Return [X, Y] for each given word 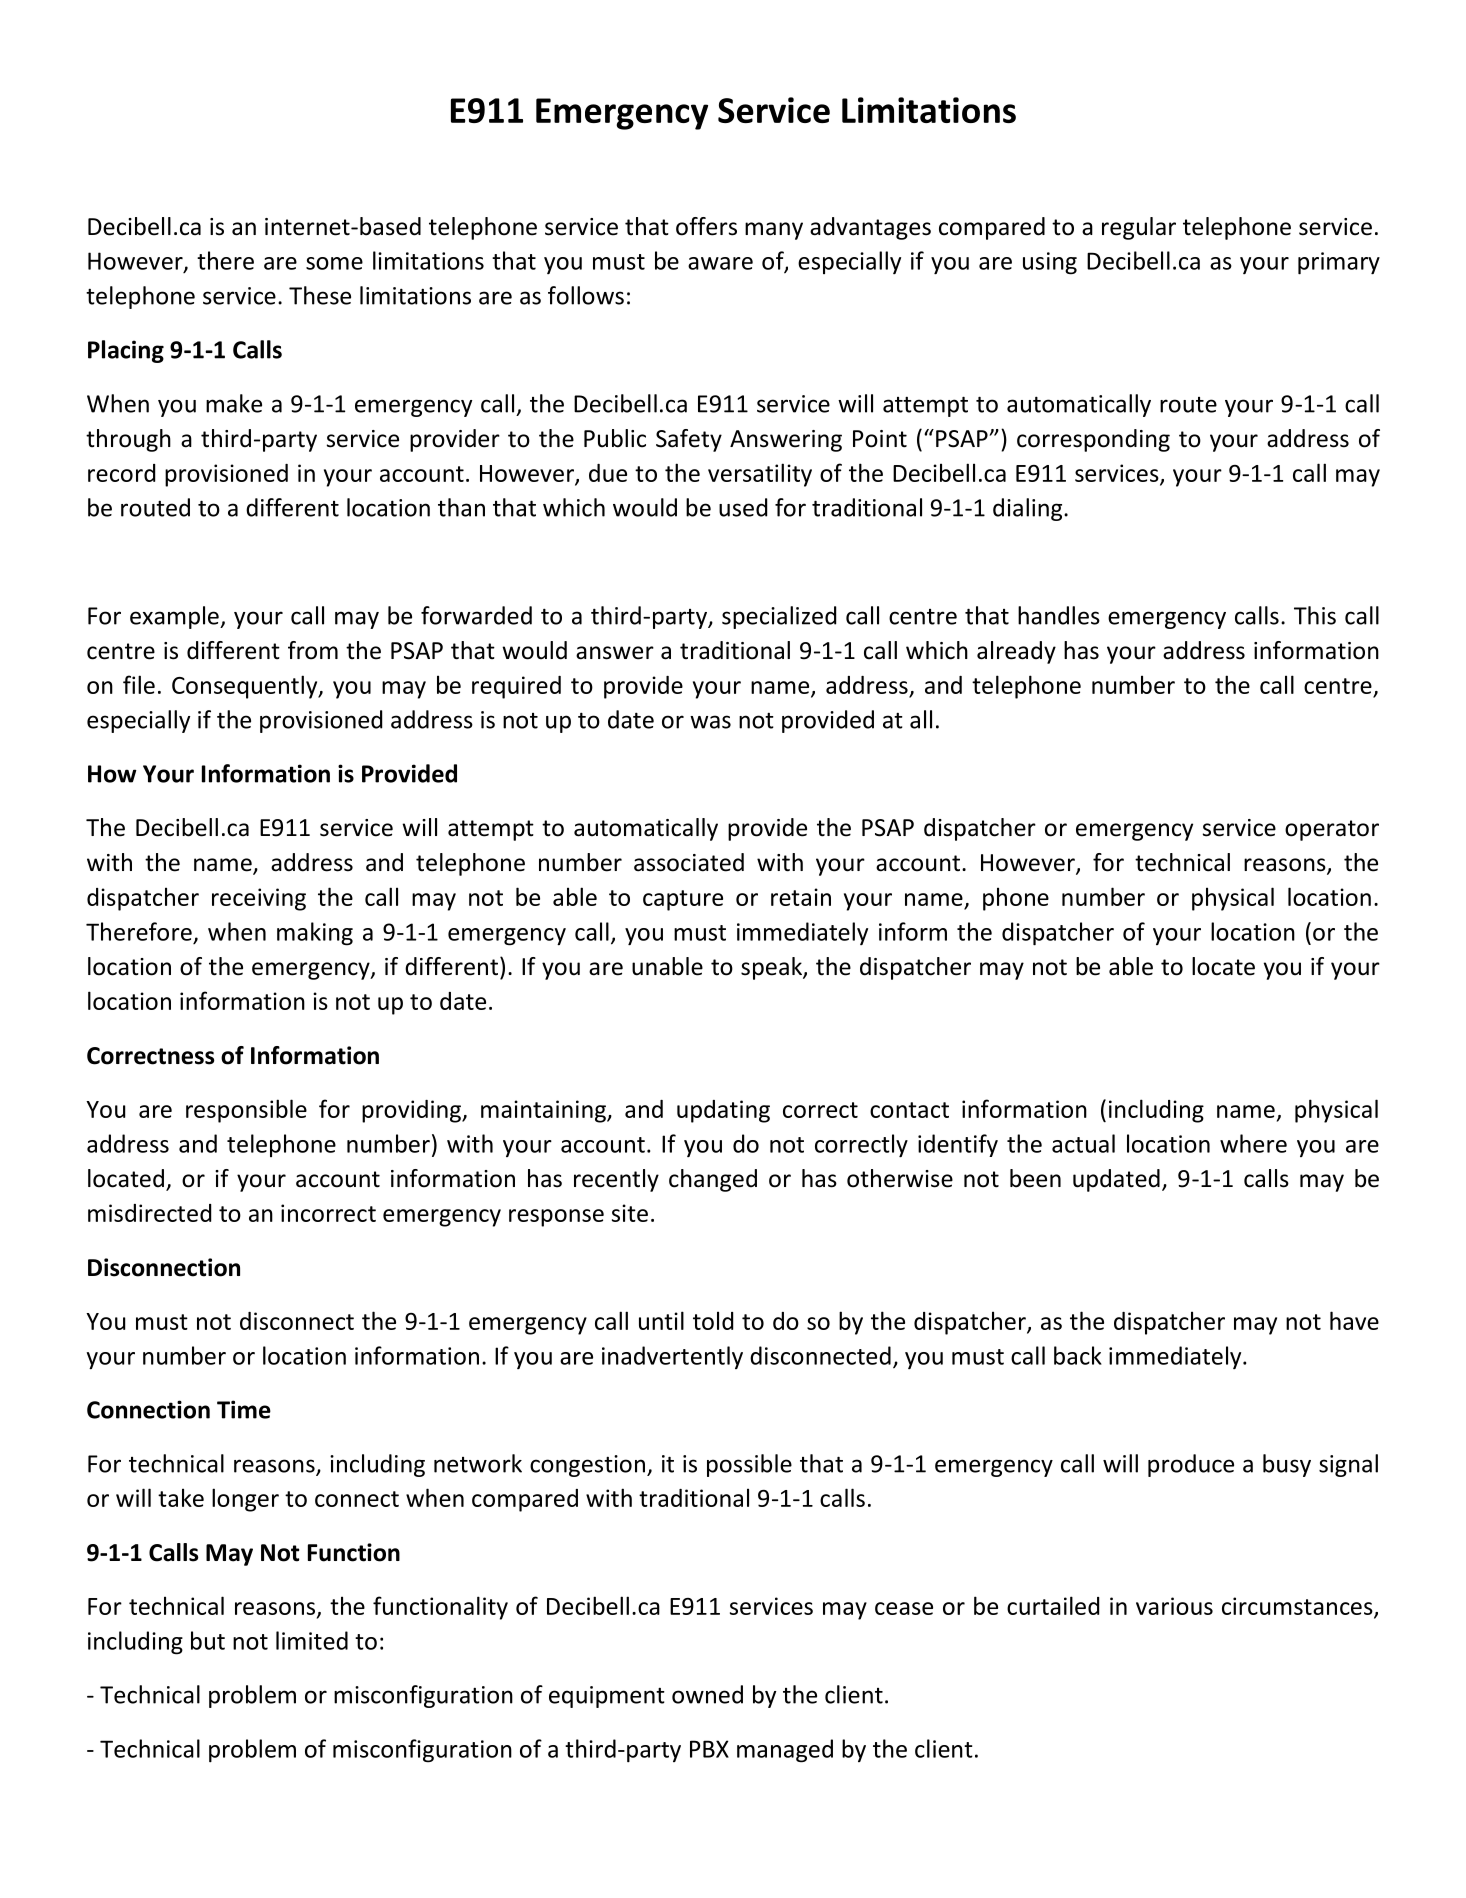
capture [683, 900]
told [713, 1320]
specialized [779, 617]
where [1253, 1143]
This [1315, 615]
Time [244, 1409]
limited [312, 1640]
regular [1139, 228]
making [315, 934]
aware [720, 263]
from [313, 650]
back [1078, 1355]
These [320, 295]
